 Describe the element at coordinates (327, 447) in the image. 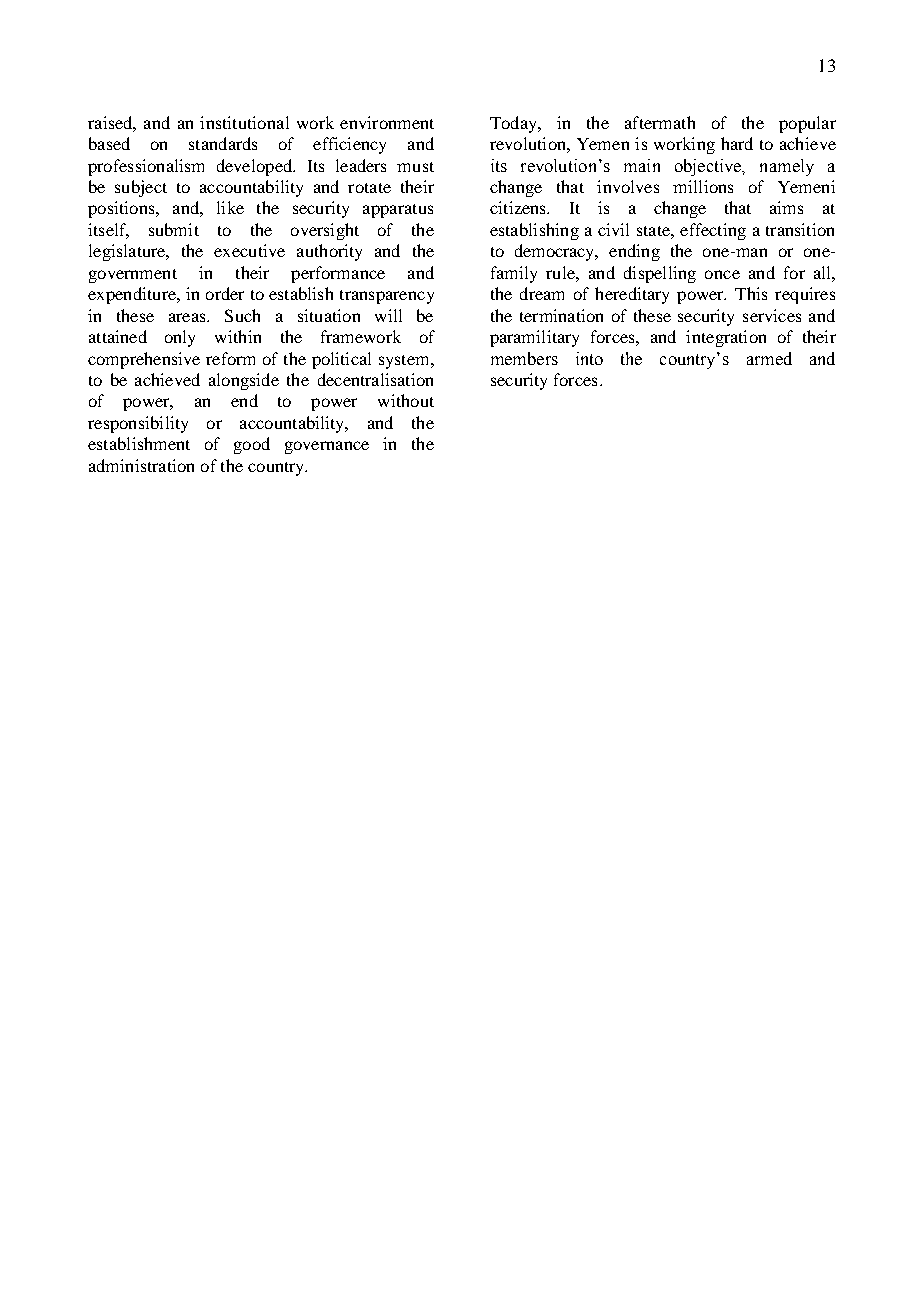

I see `governance` at that location.
